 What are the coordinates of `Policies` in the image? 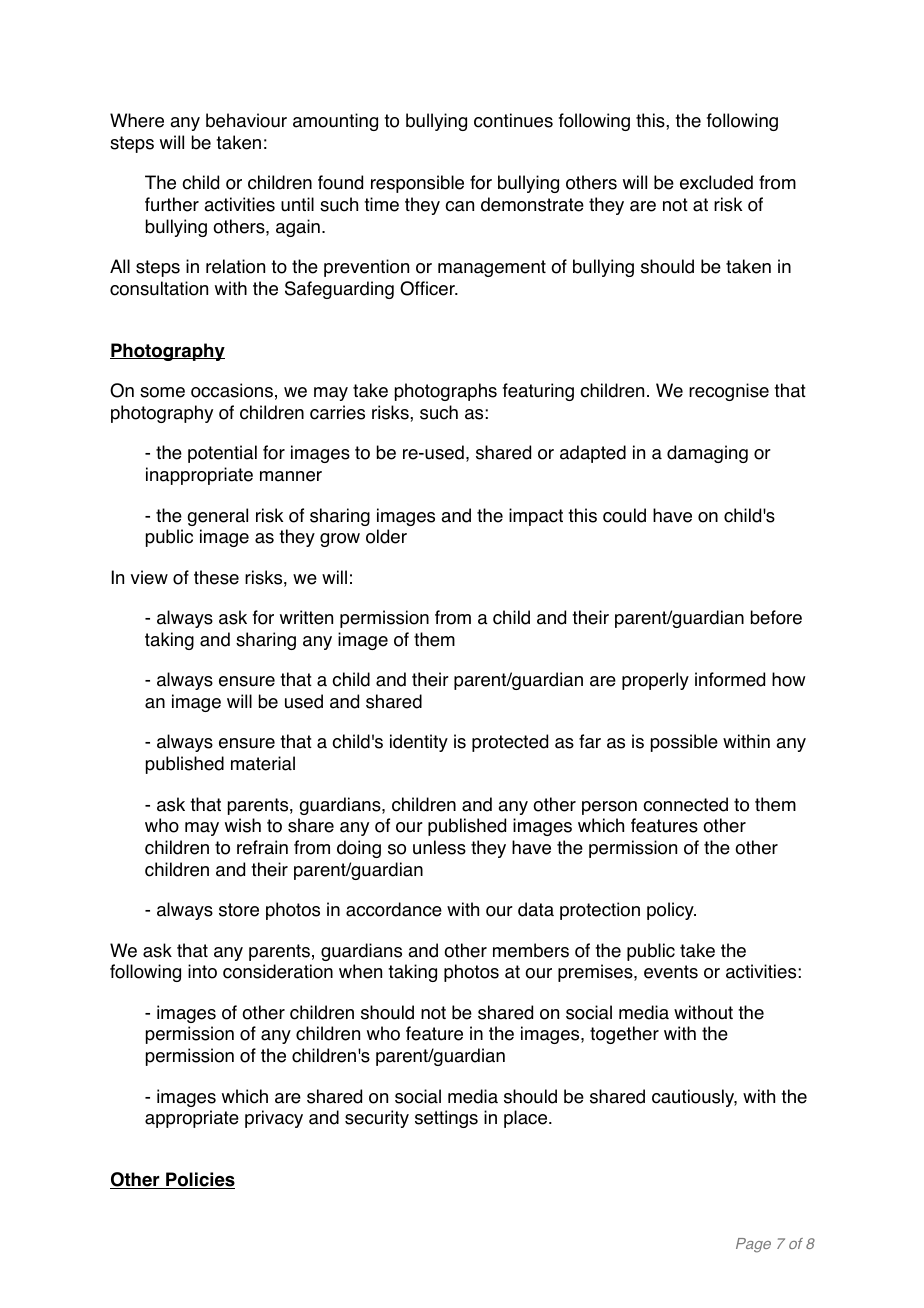 It's located at (199, 1180).
